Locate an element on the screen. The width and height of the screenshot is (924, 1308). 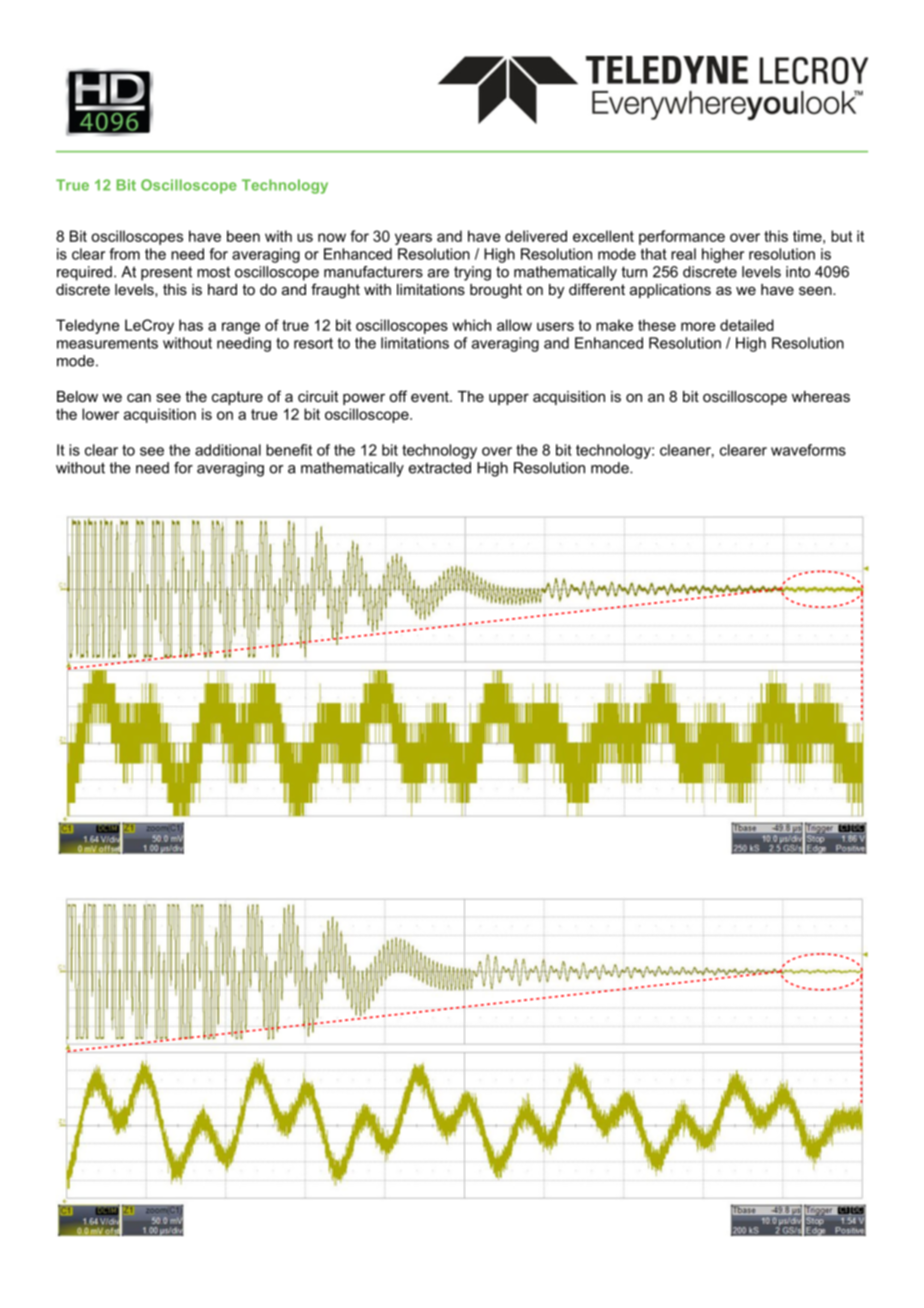
upper is located at coordinates (509, 399).
